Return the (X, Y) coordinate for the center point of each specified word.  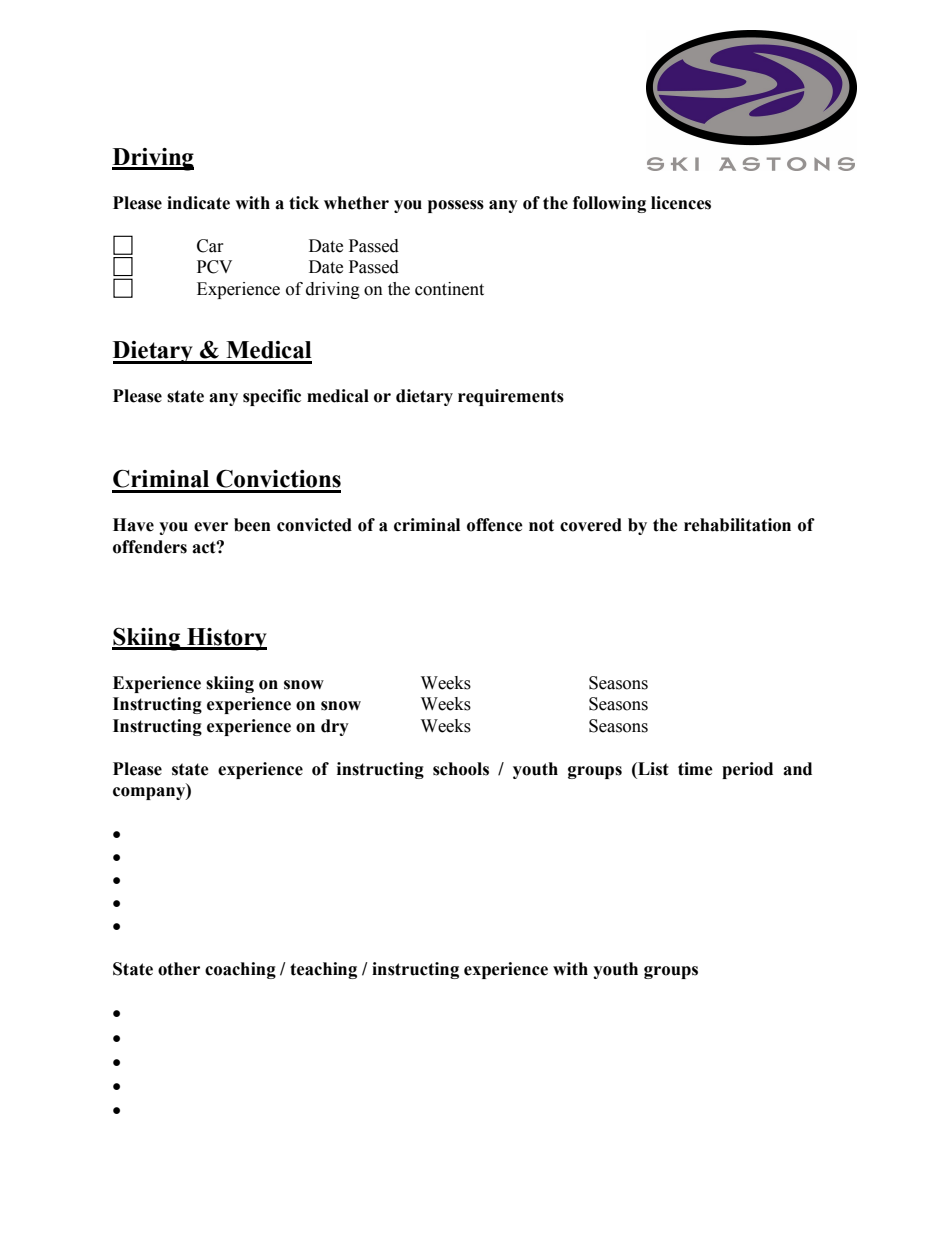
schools (461, 769)
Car (210, 246)
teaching (323, 970)
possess (456, 206)
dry (335, 727)
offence (495, 525)
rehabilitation (737, 525)
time (695, 769)
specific (272, 397)
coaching (240, 970)
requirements (511, 397)
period (747, 770)
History (226, 639)
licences (681, 203)
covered (591, 525)
